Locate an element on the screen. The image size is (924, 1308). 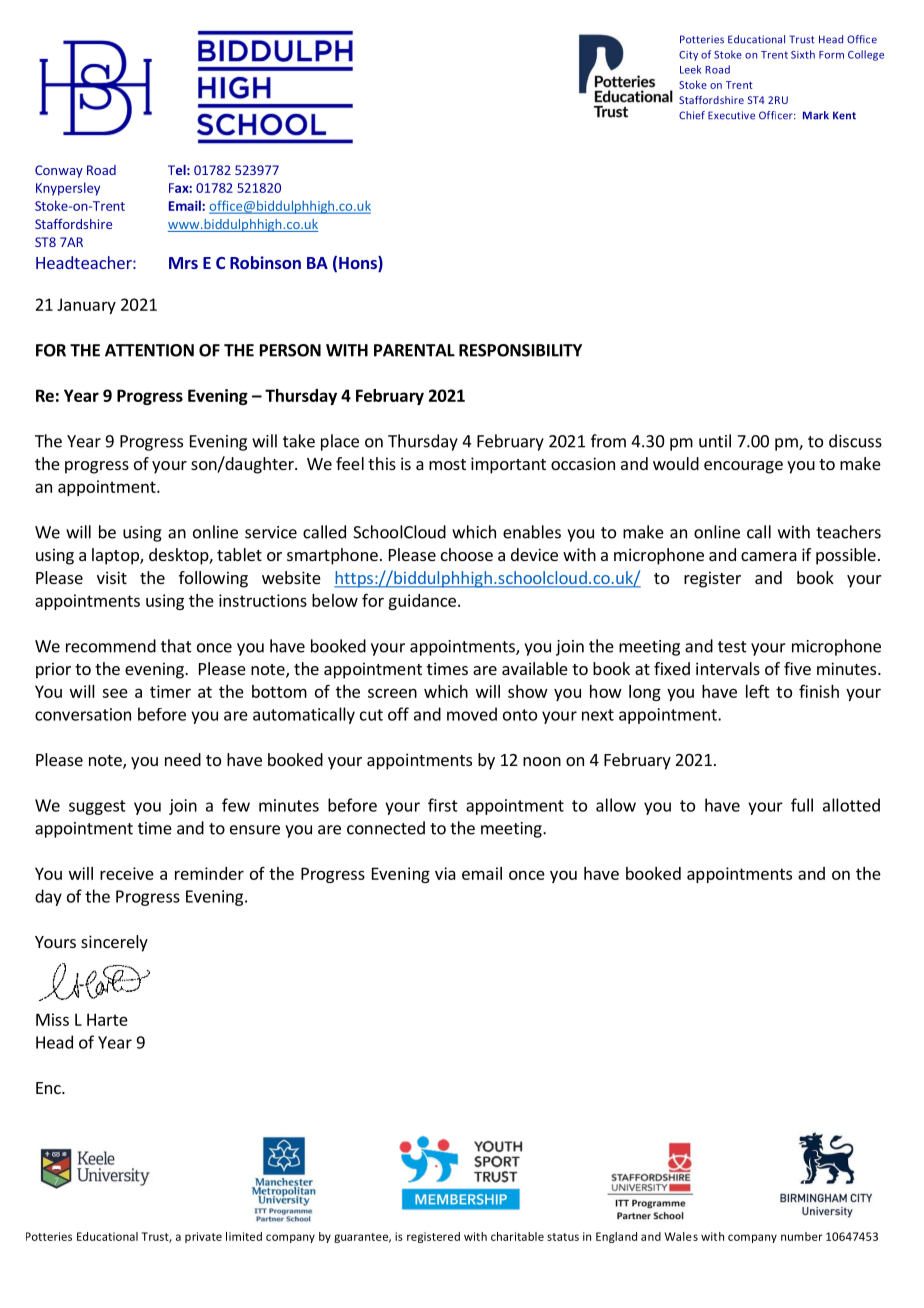
PARENTAL is located at coordinates (414, 350).
